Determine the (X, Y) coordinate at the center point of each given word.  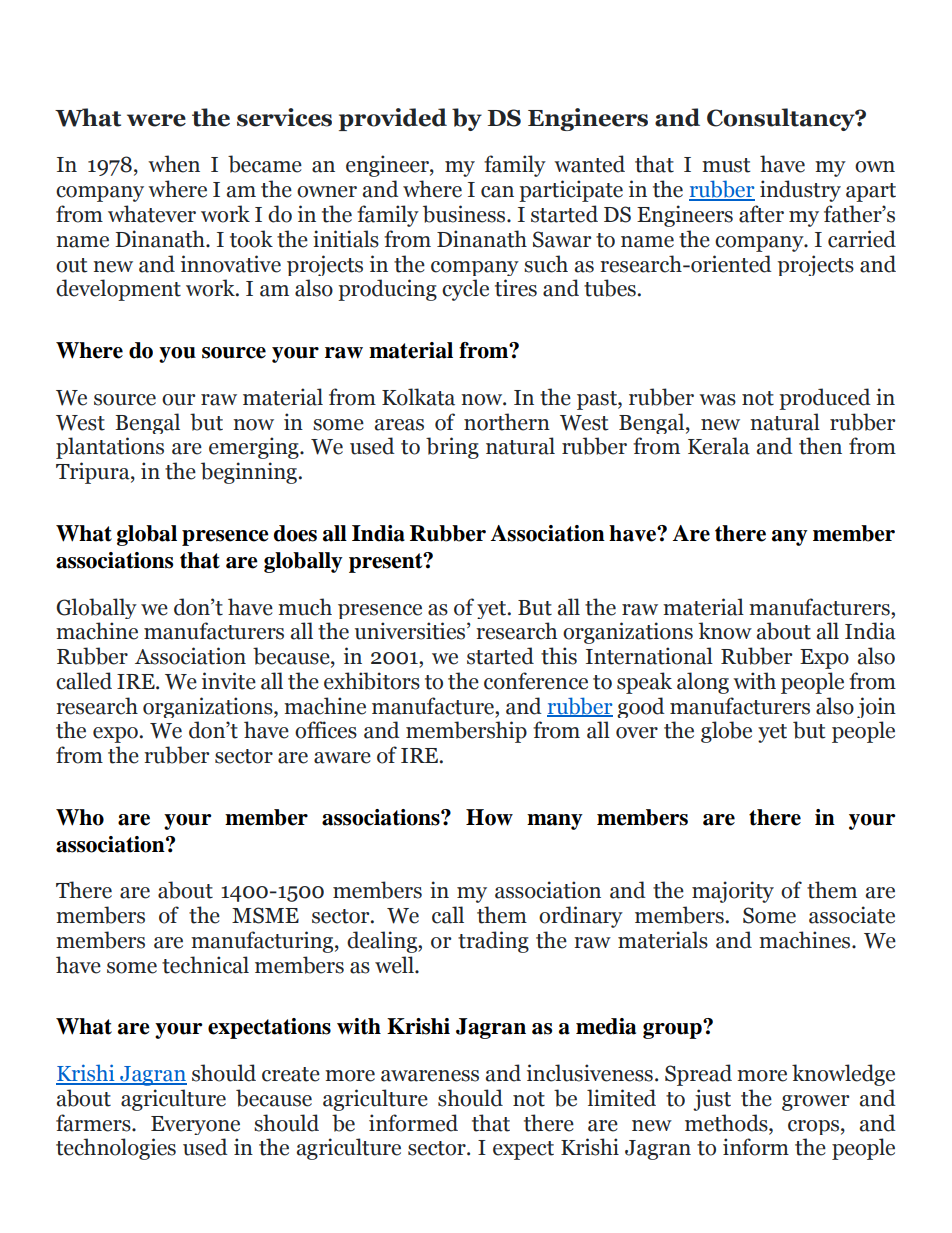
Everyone (195, 1125)
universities (411, 631)
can (497, 192)
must (726, 165)
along (703, 683)
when (174, 164)
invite (229, 681)
